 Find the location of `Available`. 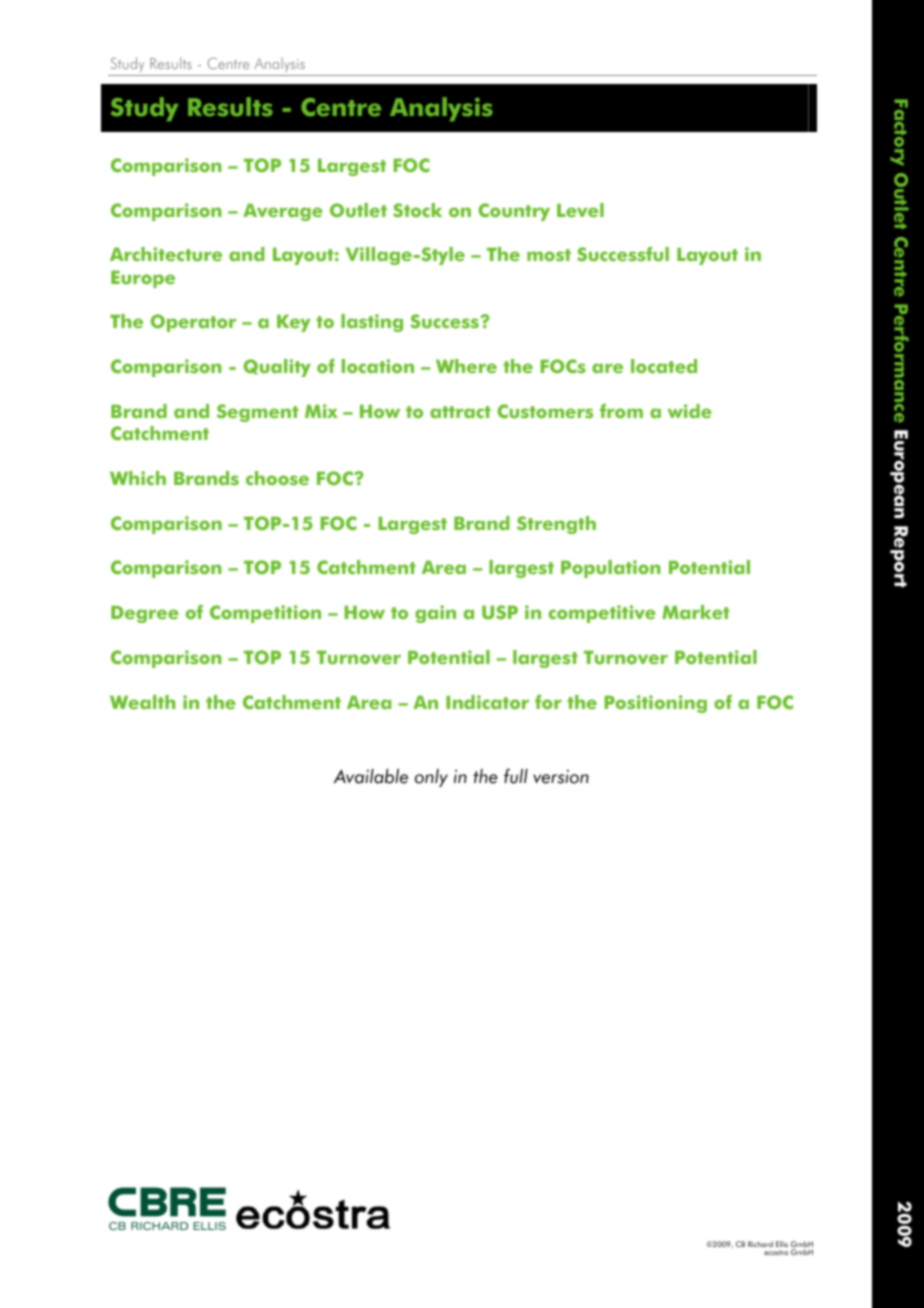

Available is located at coordinates (371, 776).
